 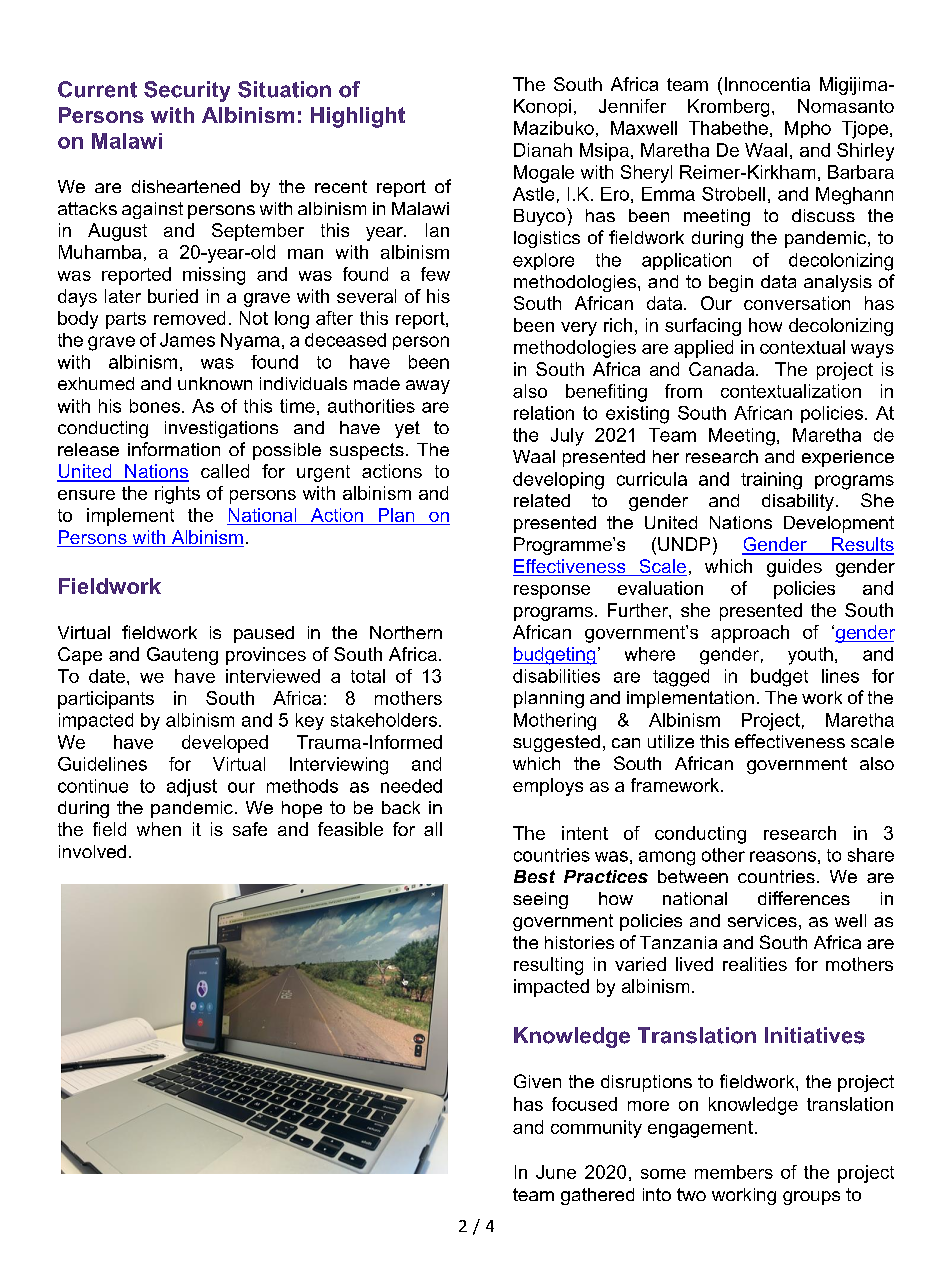 I want to click on Shirley, so click(x=865, y=152).
